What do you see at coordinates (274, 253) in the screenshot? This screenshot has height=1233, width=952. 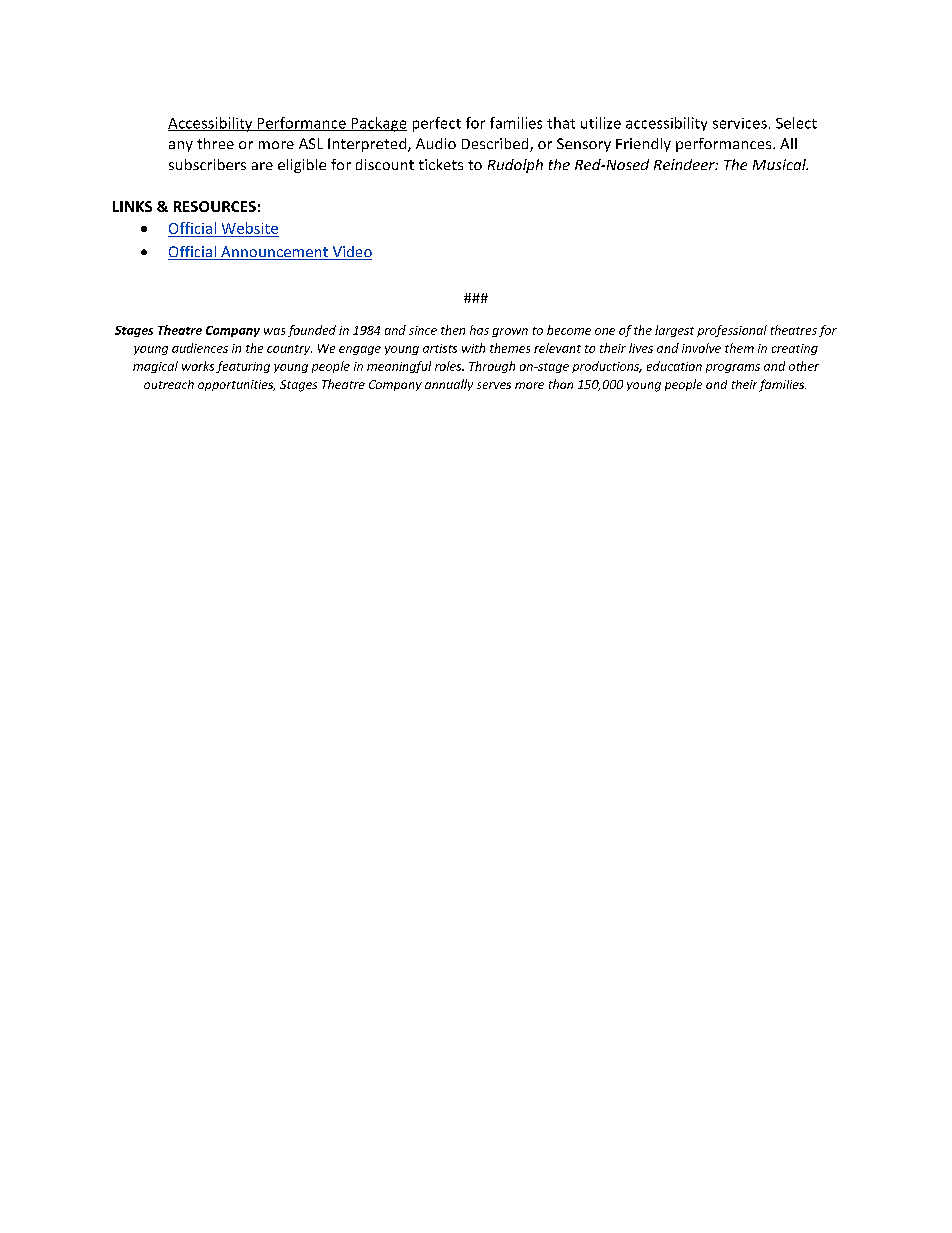 I see `Announcement` at bounding box center [274, 253].
